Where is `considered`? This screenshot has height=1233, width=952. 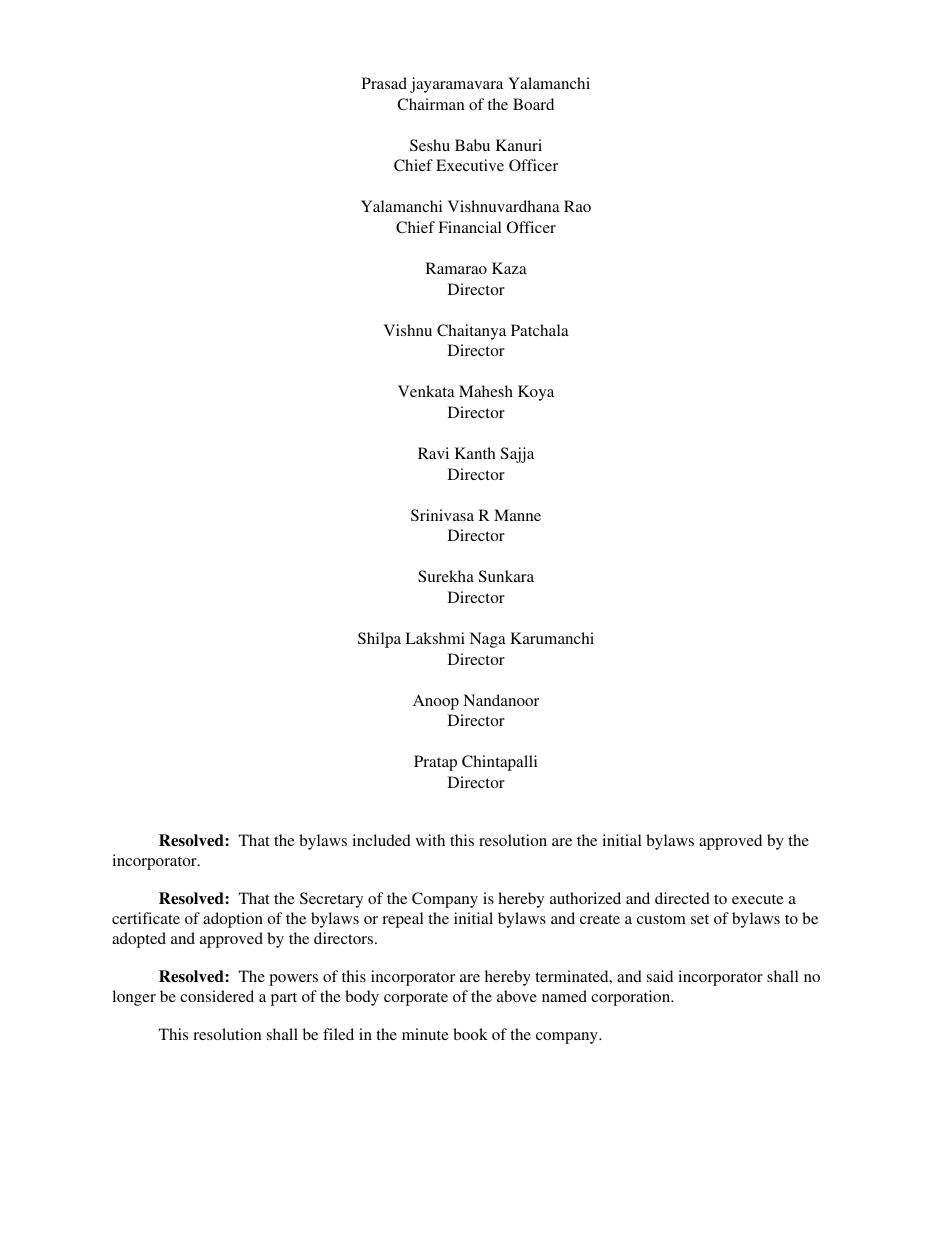 considered is located at coordinates (217, 996).
